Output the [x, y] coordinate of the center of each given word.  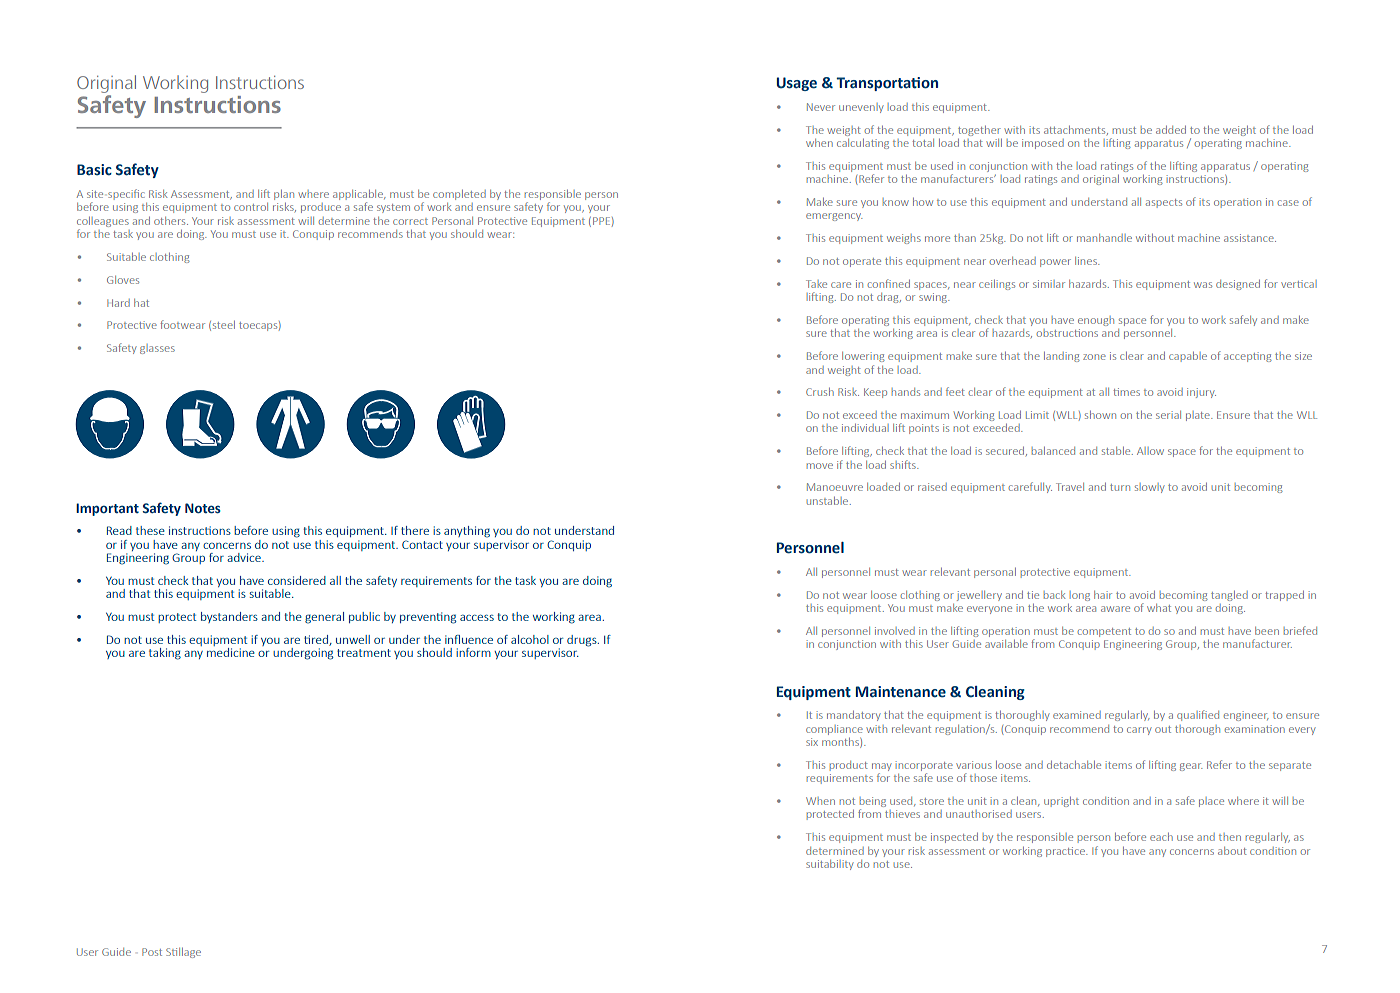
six [812, 742]
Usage [797, 84]
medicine [231, 652]
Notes [203, 508]
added [1171, 130]
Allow [1150, 451]
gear [1191, 767]
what [1159, 608]
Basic [94, 170]
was [1203, 285]
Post [152, 952]
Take [816, 284]
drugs [583, 641]
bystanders [229, 617]
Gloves [123, 280]
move [820, 466]
